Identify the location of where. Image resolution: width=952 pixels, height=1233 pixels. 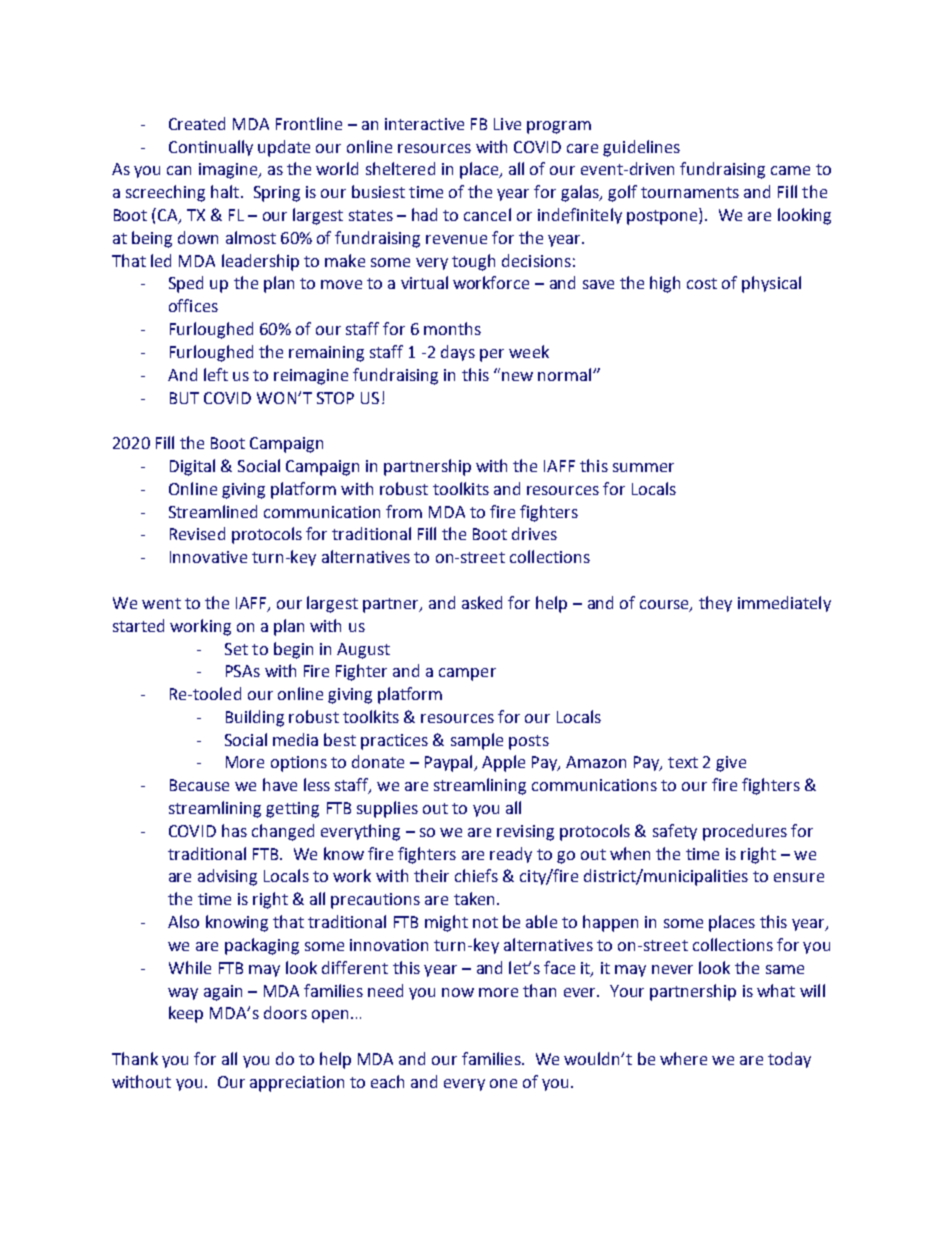
(683, 1058).
